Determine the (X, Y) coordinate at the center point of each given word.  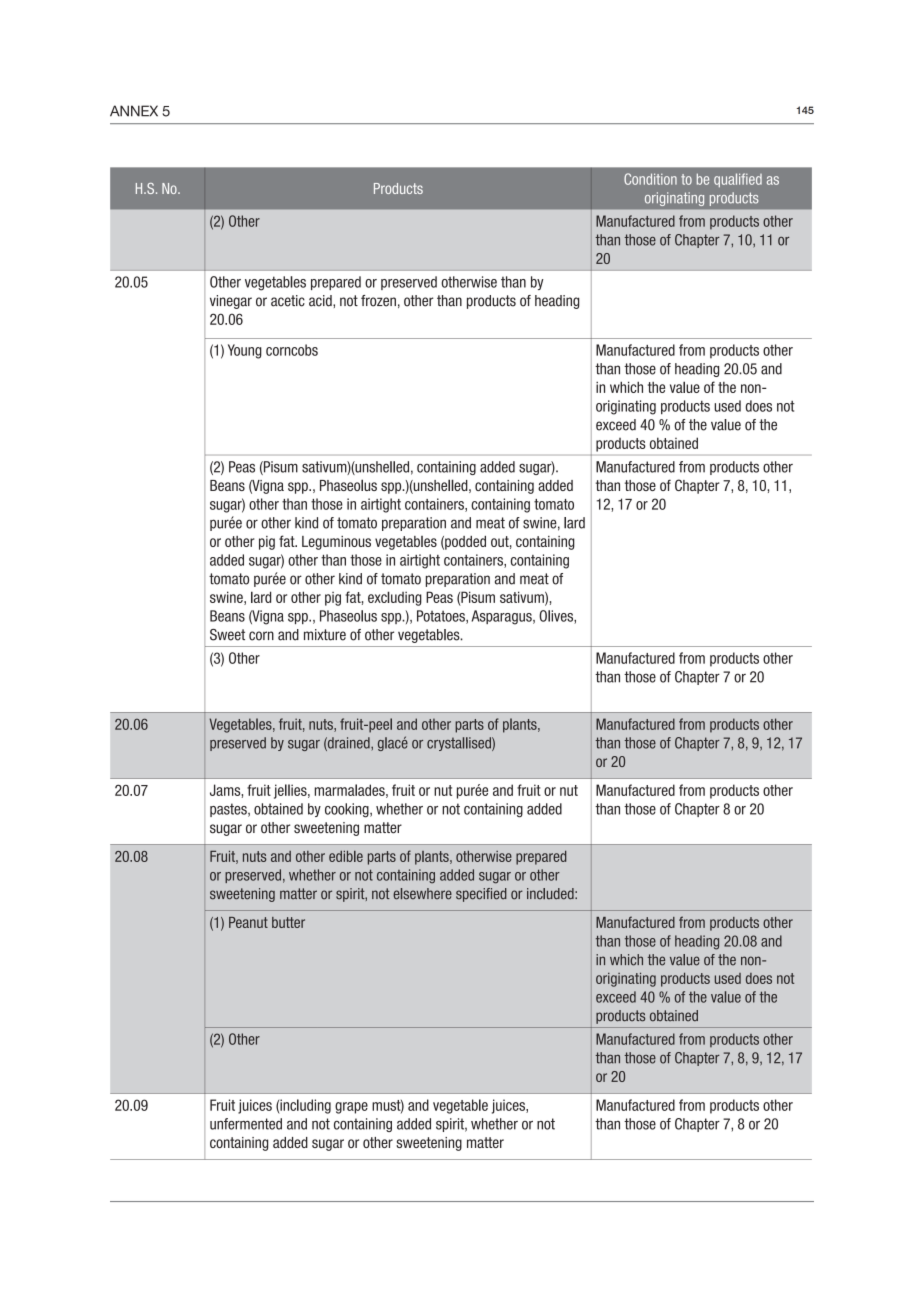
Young (245, 351)
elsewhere (422, 894)
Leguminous (336, 543)
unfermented (246, 1124)
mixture (325, 635)
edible (346, 856)
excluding (395, 598)
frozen (378, 301)
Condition (650, 179)
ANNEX (134, 111)
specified (481, 895)
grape (351, 1108)
